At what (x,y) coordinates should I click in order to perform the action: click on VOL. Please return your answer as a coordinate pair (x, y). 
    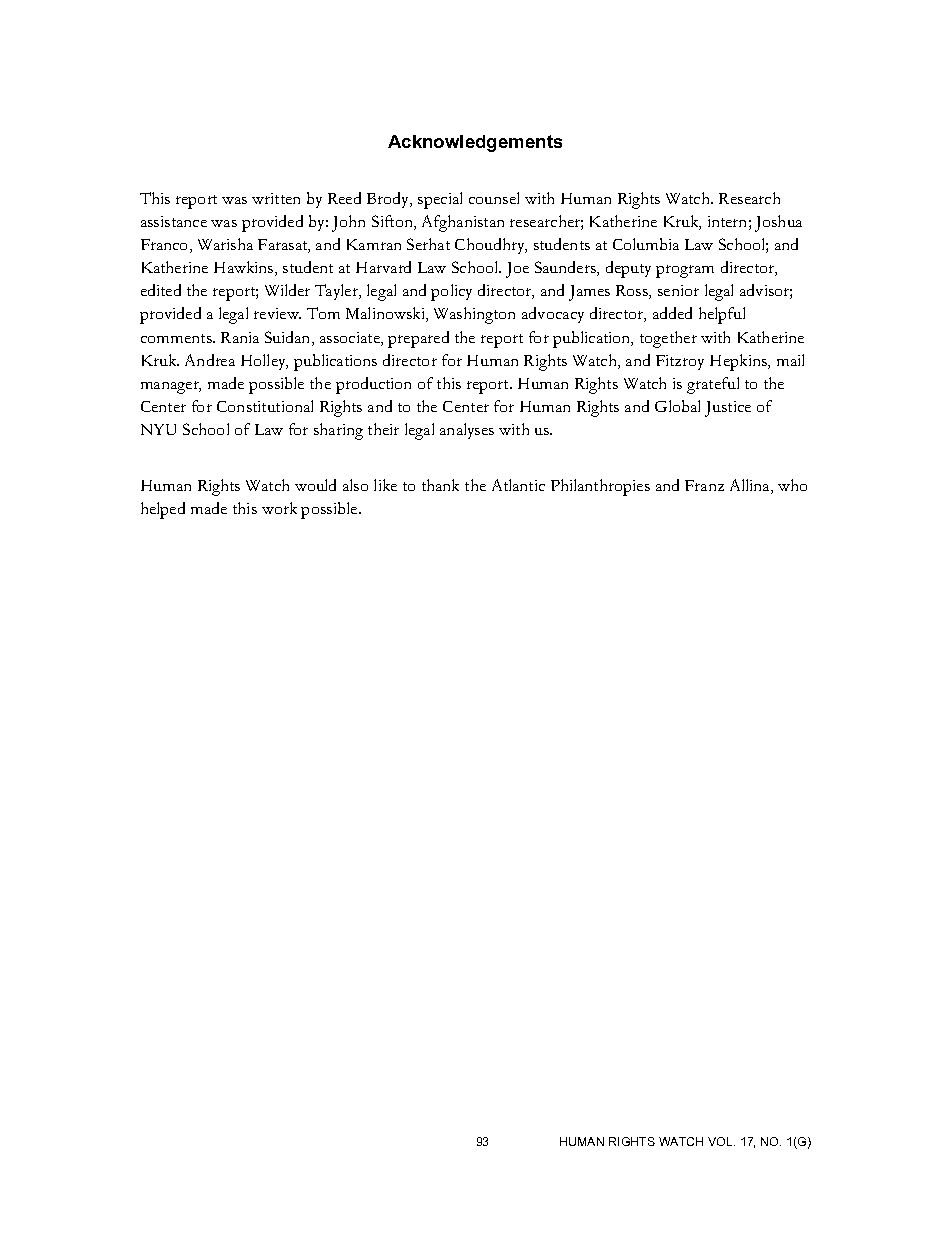
    Looking at the image, I should click on (721, 1141).
